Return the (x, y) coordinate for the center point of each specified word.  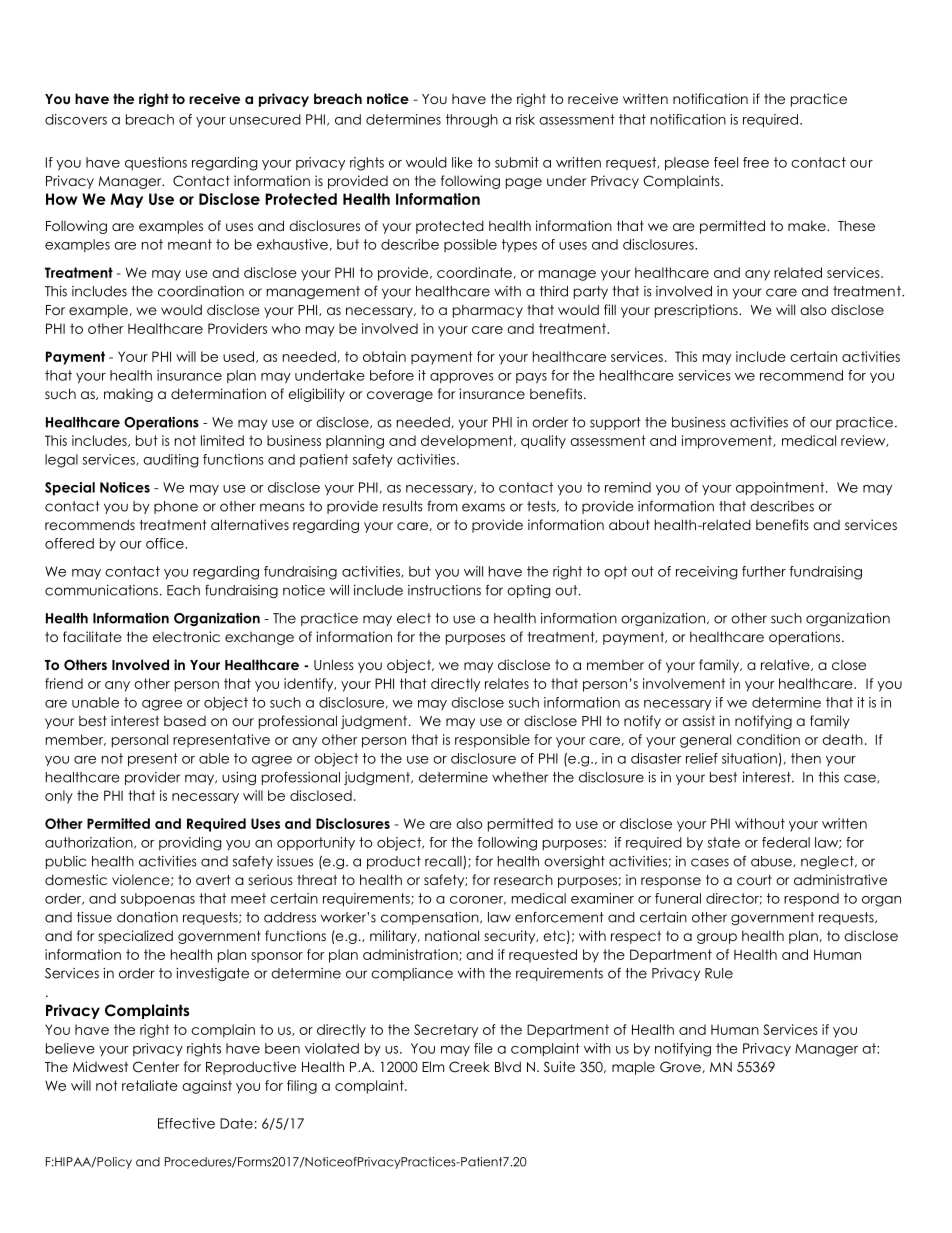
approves (462, 378)
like (462, 162)
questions (156, 163)
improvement (728, 442)
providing (190, 844)
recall (444, 862)
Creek (469, 1067)
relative (786, 665)
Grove (681, 1067)
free (756, 162)
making (128, 395)
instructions (444, 590)
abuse (772, 861)
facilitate (92, 636)
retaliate (150, 1085)
